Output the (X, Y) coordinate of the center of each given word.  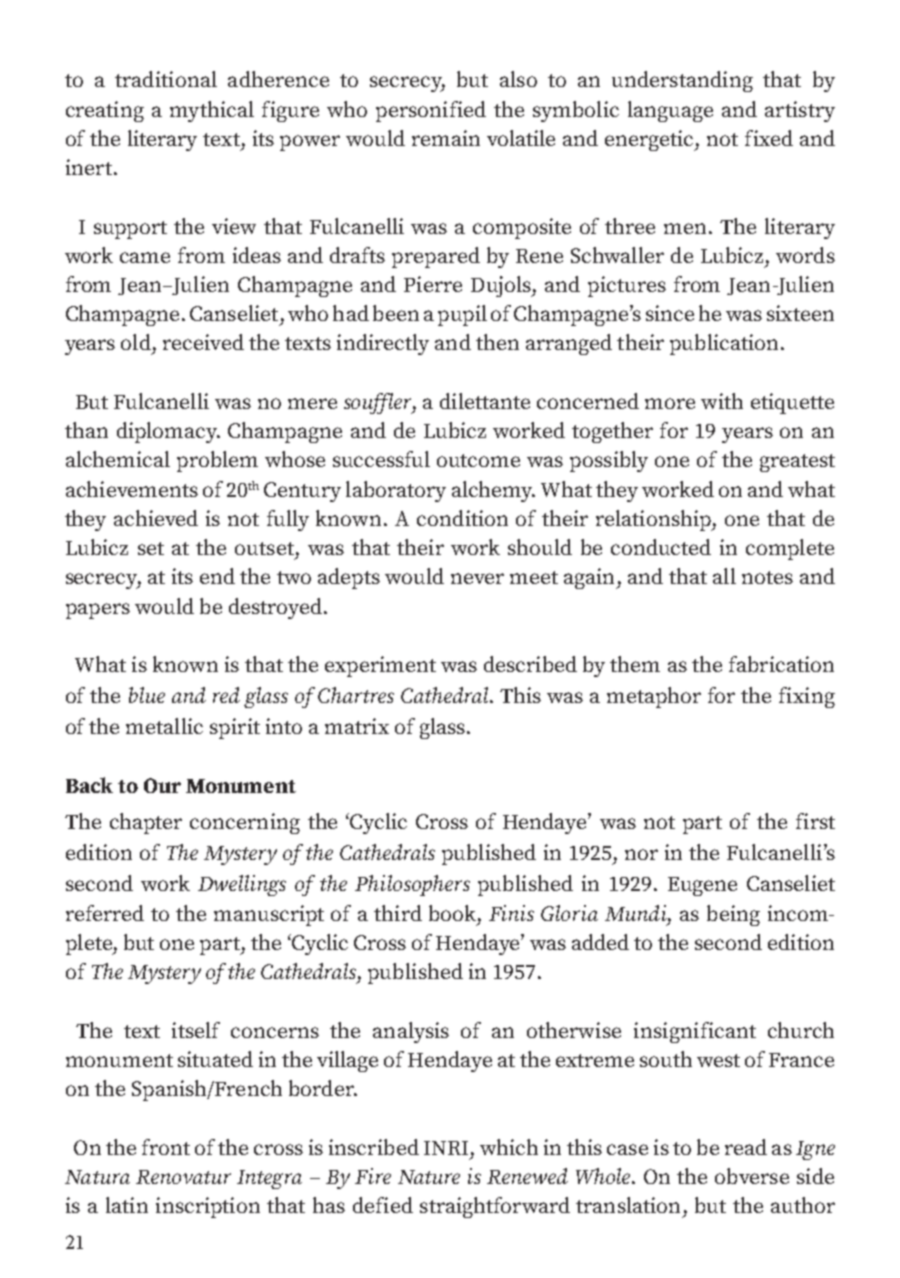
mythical (212, 111)
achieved (156, 518)
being (733, 915)
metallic (164, 726)
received (203, 342)
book (454, 913)
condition (462, 518)
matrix (357, 726)
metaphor (654, 697)
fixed (769, 138)
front (166, 1147)
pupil (462, 315)
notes (767, 577)
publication (724, 344)
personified (431, 111)
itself (196, 1030)
